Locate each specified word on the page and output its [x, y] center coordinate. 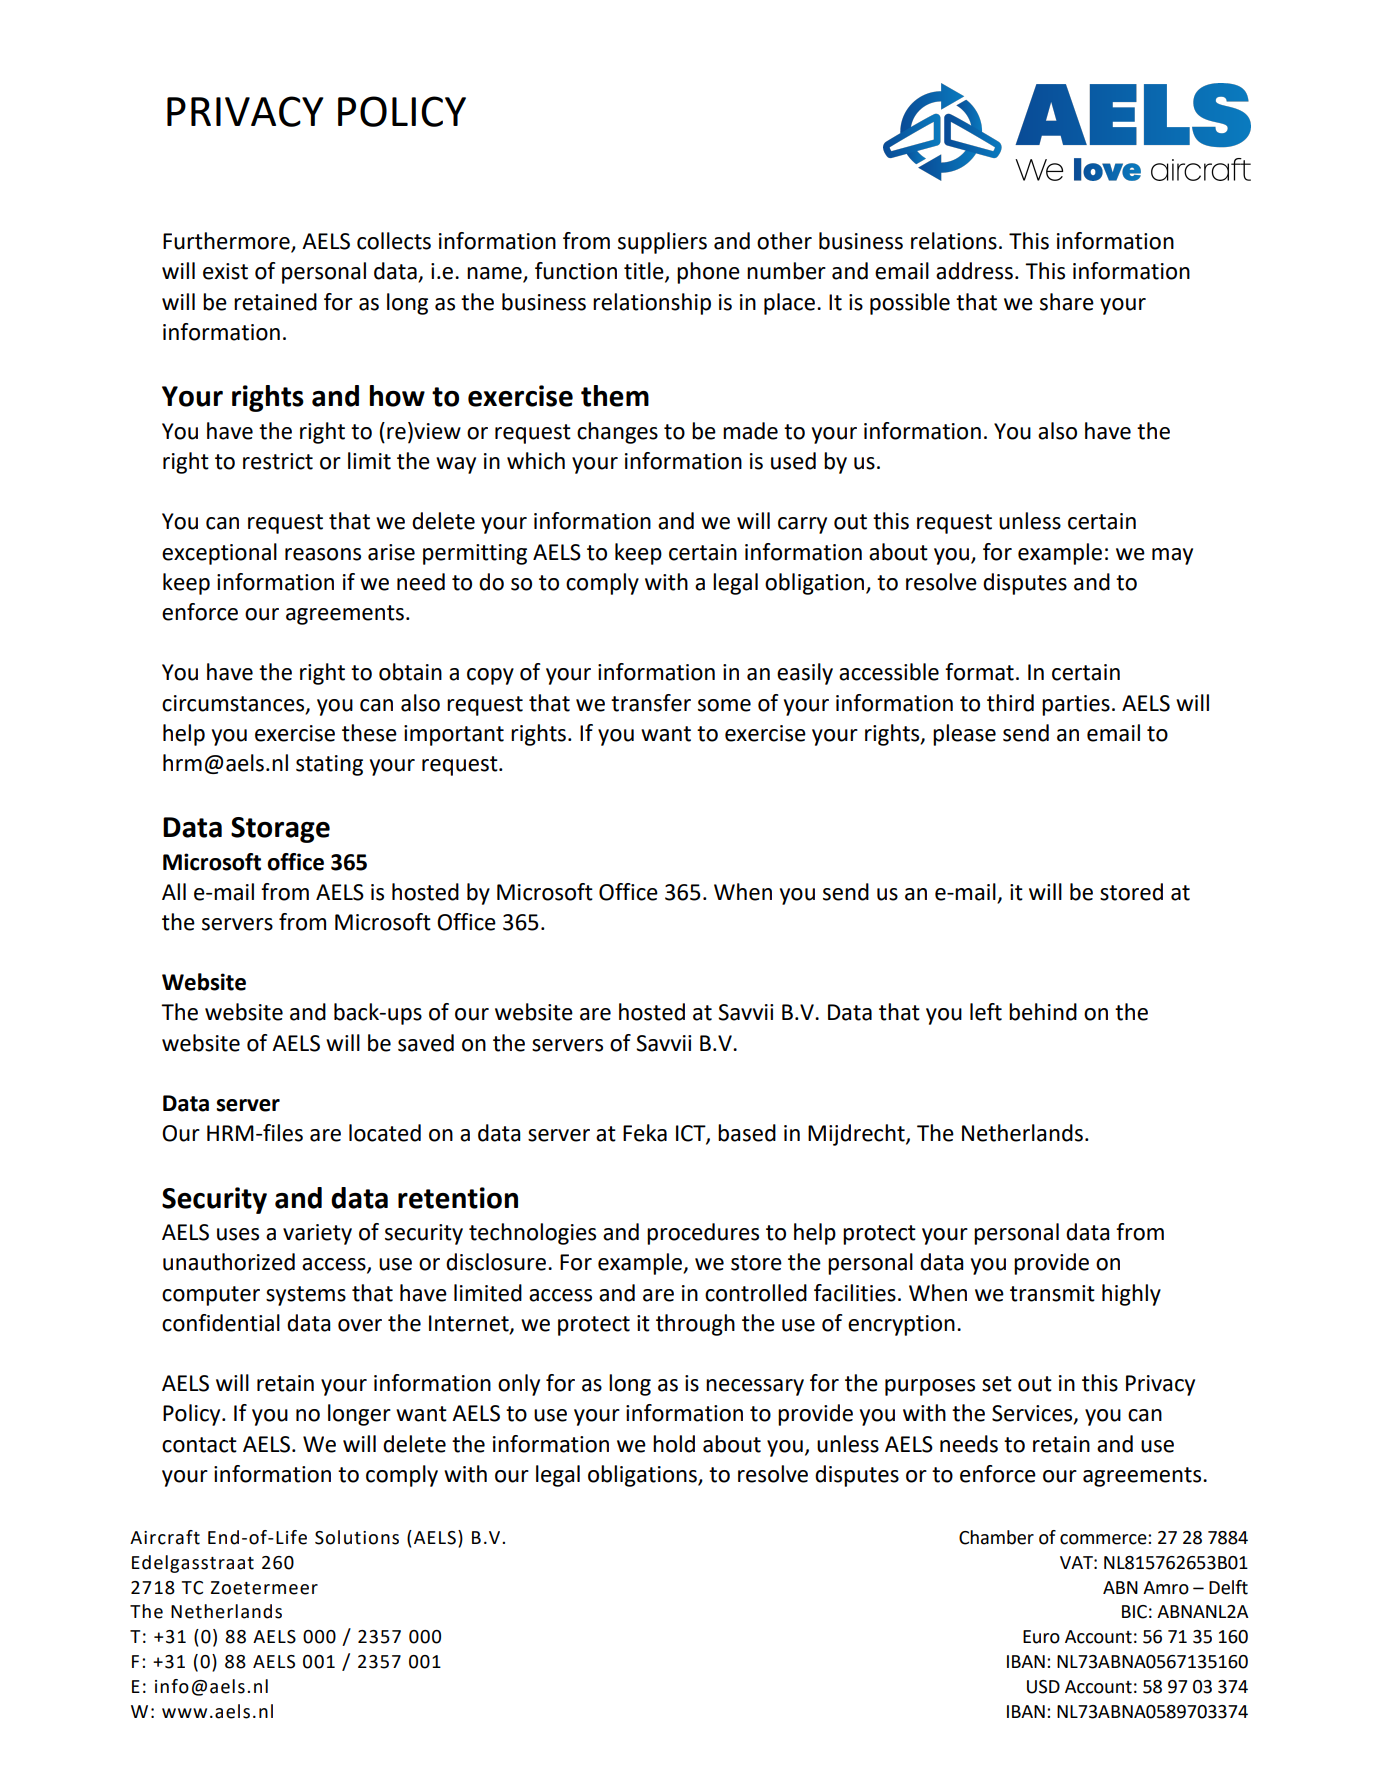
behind [1043, 1012]
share [1067, 302]
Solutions [357, 1537]
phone [708, 273]
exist [225, 271]
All [174, 891]
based [747, 1133]
